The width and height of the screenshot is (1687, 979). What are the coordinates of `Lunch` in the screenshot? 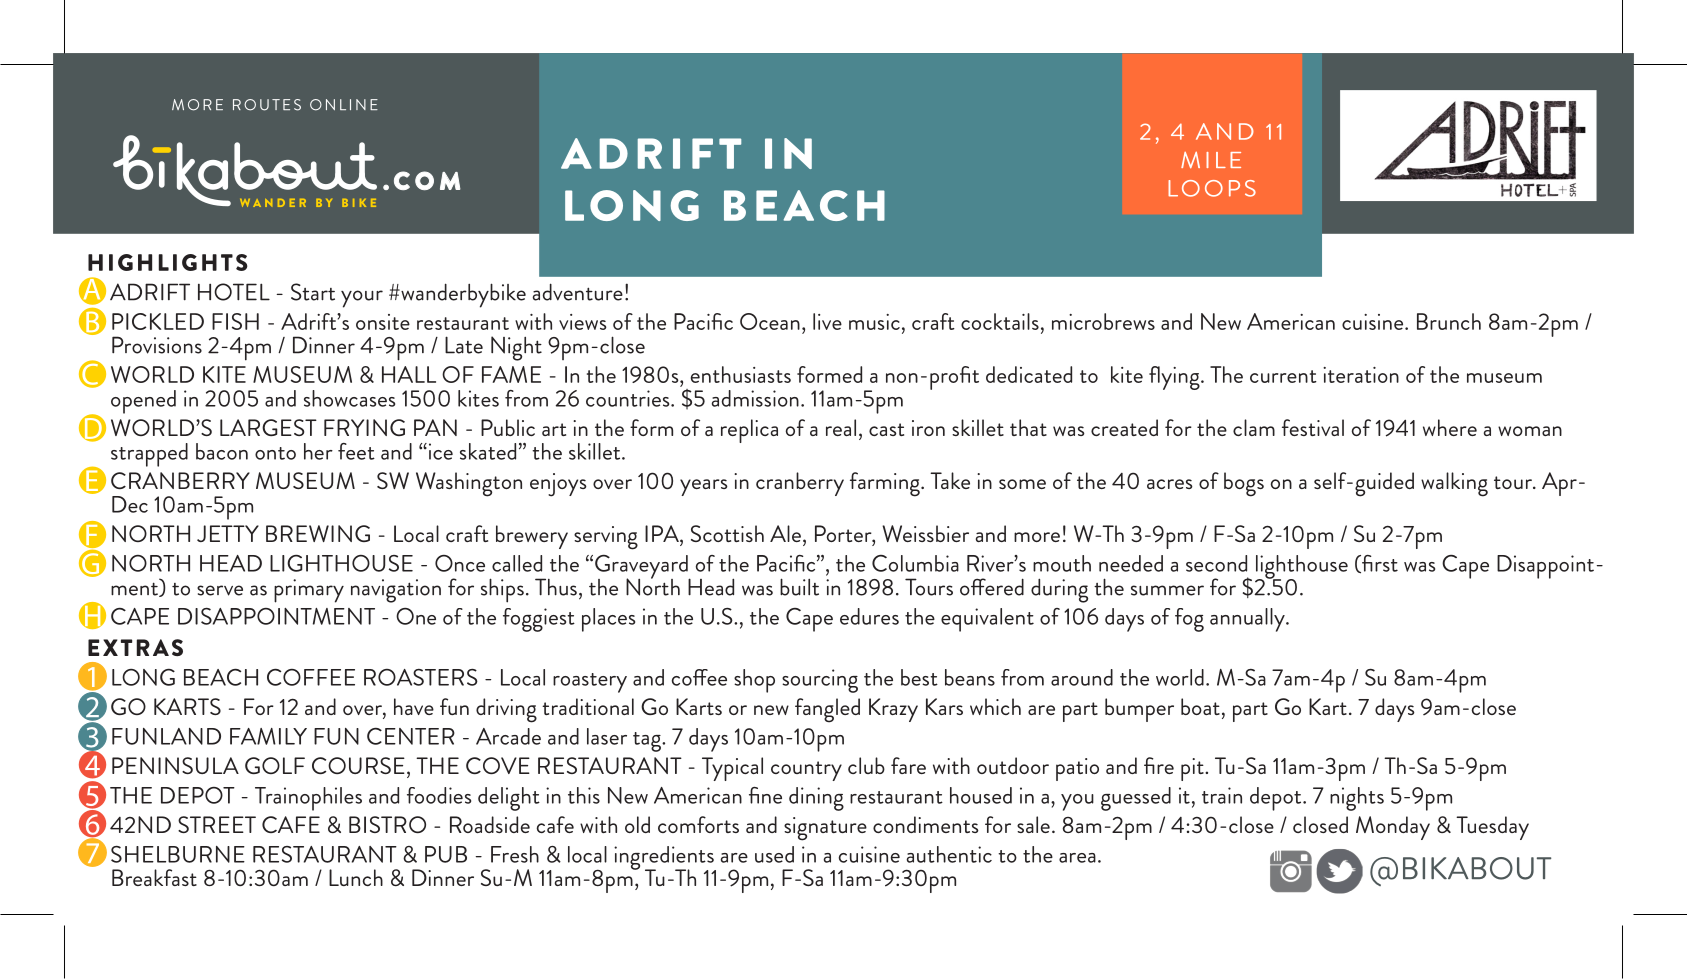 It's located at (356, 877).
